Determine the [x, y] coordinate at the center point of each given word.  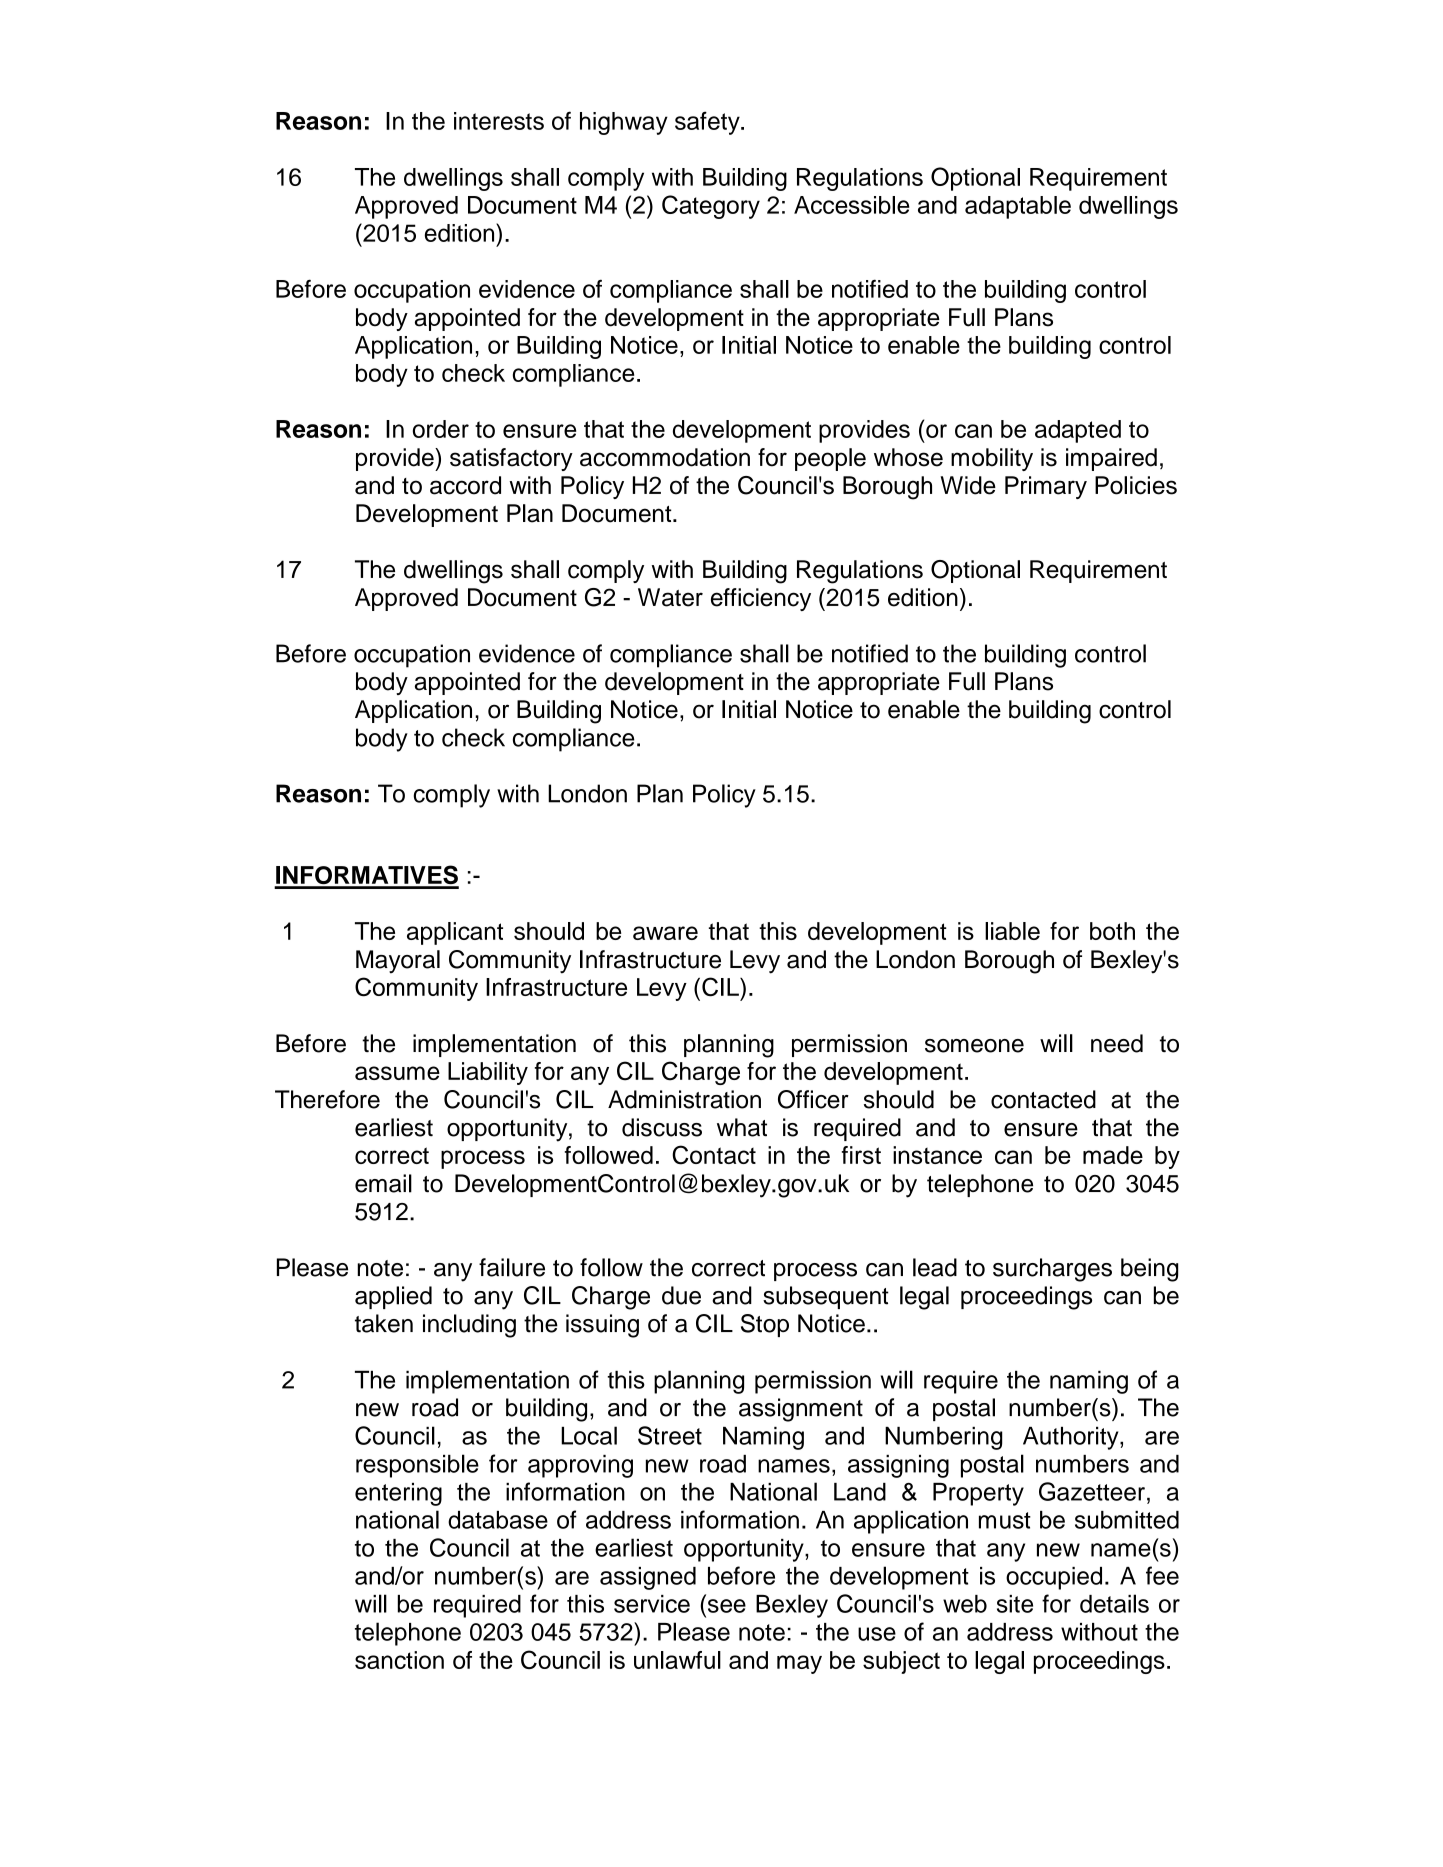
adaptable [1018, 207]
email [383, 1183]
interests [499, 121]
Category [711, 207]
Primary [1046, 487]
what [742, 1127]
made [1113, 1155]
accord [465, 485]
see [727, 1606]
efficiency [761, 599]
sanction [399, 1660]
